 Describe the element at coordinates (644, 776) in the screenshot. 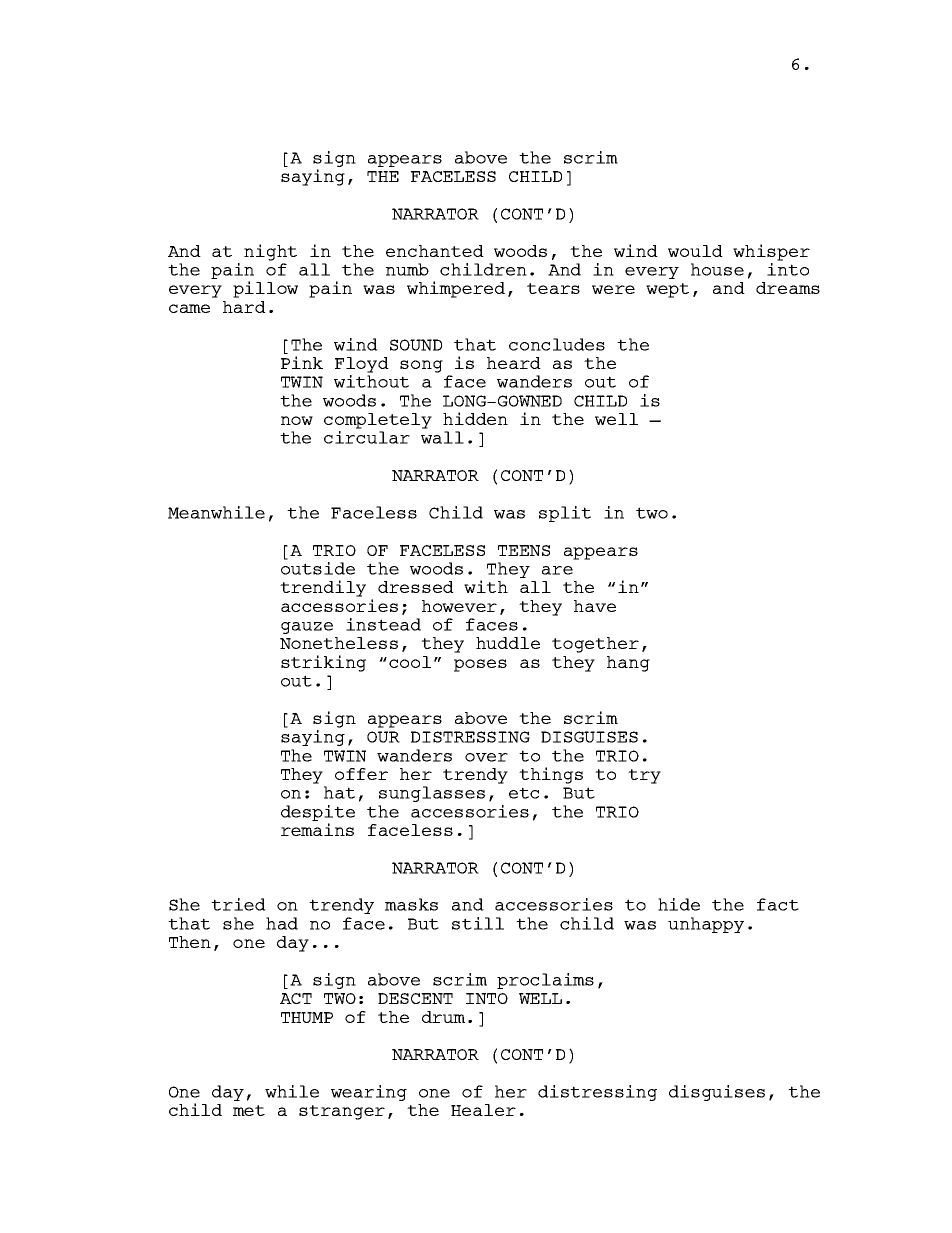

I see `try` at that location.
